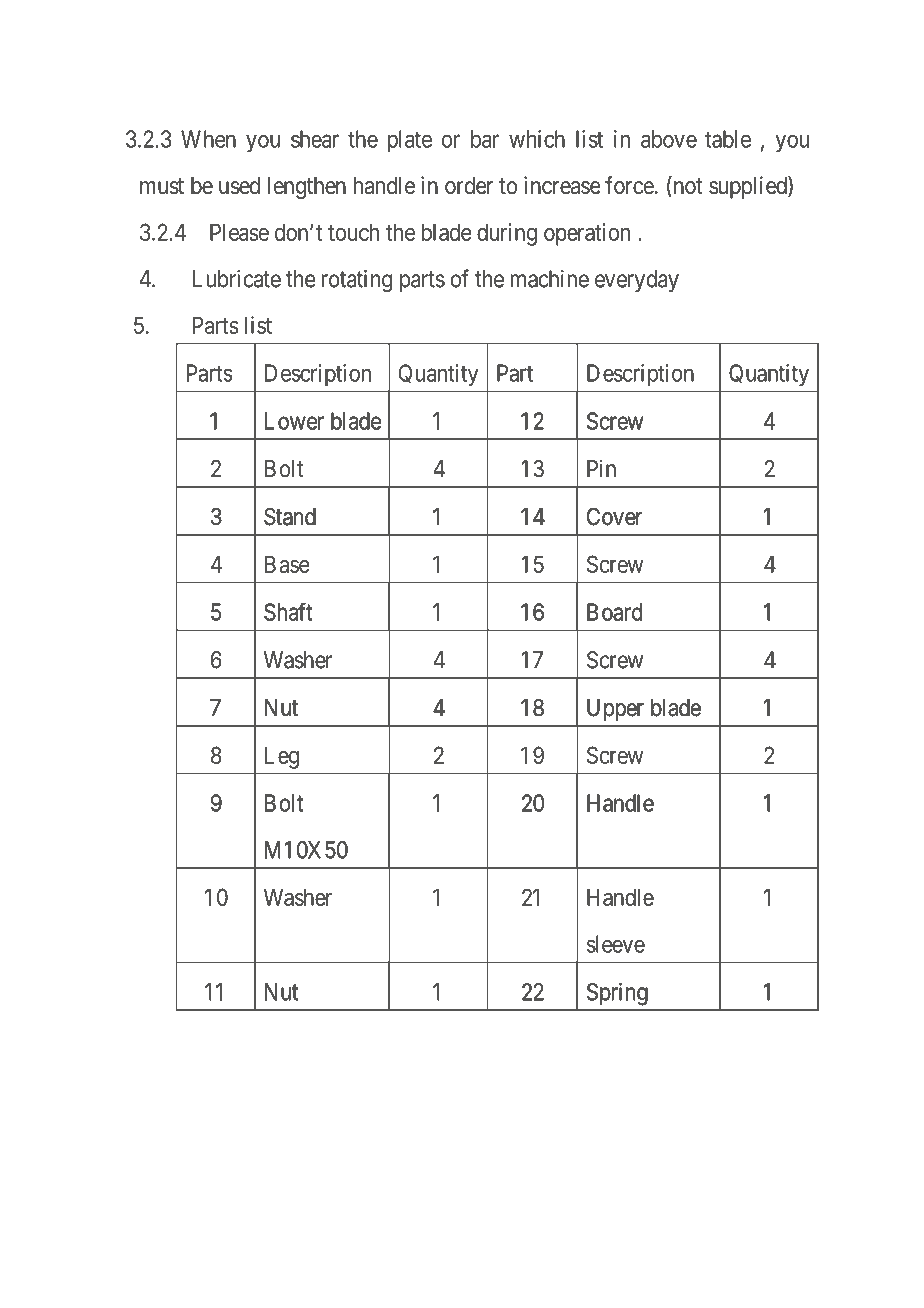 The width and height of the page is (924, 1308). What do you see at coordinates (601, 468) in the page?
I see `Pin` at bounding box center [601, 468].
